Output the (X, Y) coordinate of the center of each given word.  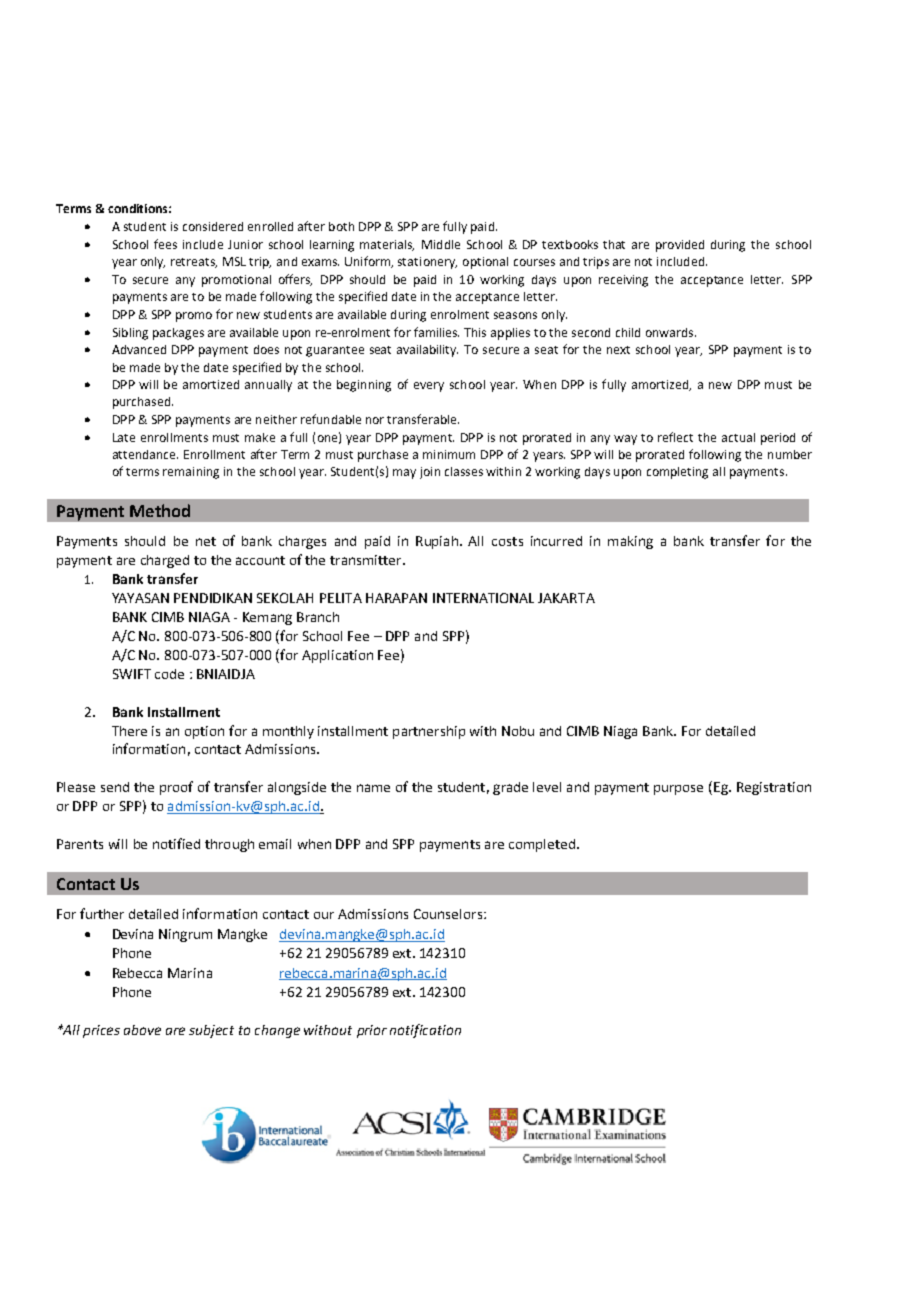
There (129, 731)
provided (680, 246)
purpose (678, 790)
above (142, 1030)
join (430, 473)
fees (165, 244)
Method (160, 510)
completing (677, 473)
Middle (441, 244)
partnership (429, 732)
